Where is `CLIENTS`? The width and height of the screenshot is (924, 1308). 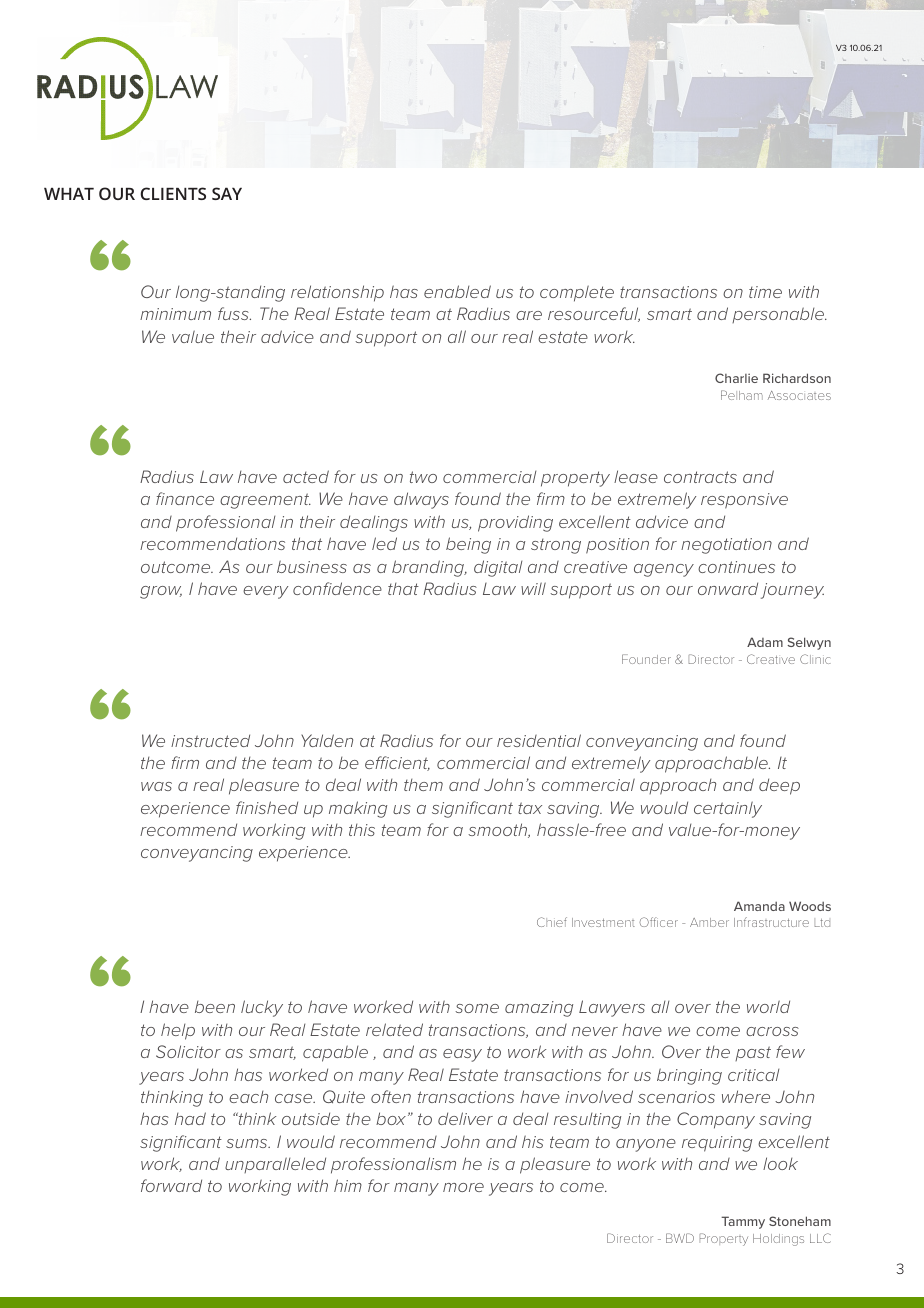
CLIENTS is located at coordinates (173, 193).
